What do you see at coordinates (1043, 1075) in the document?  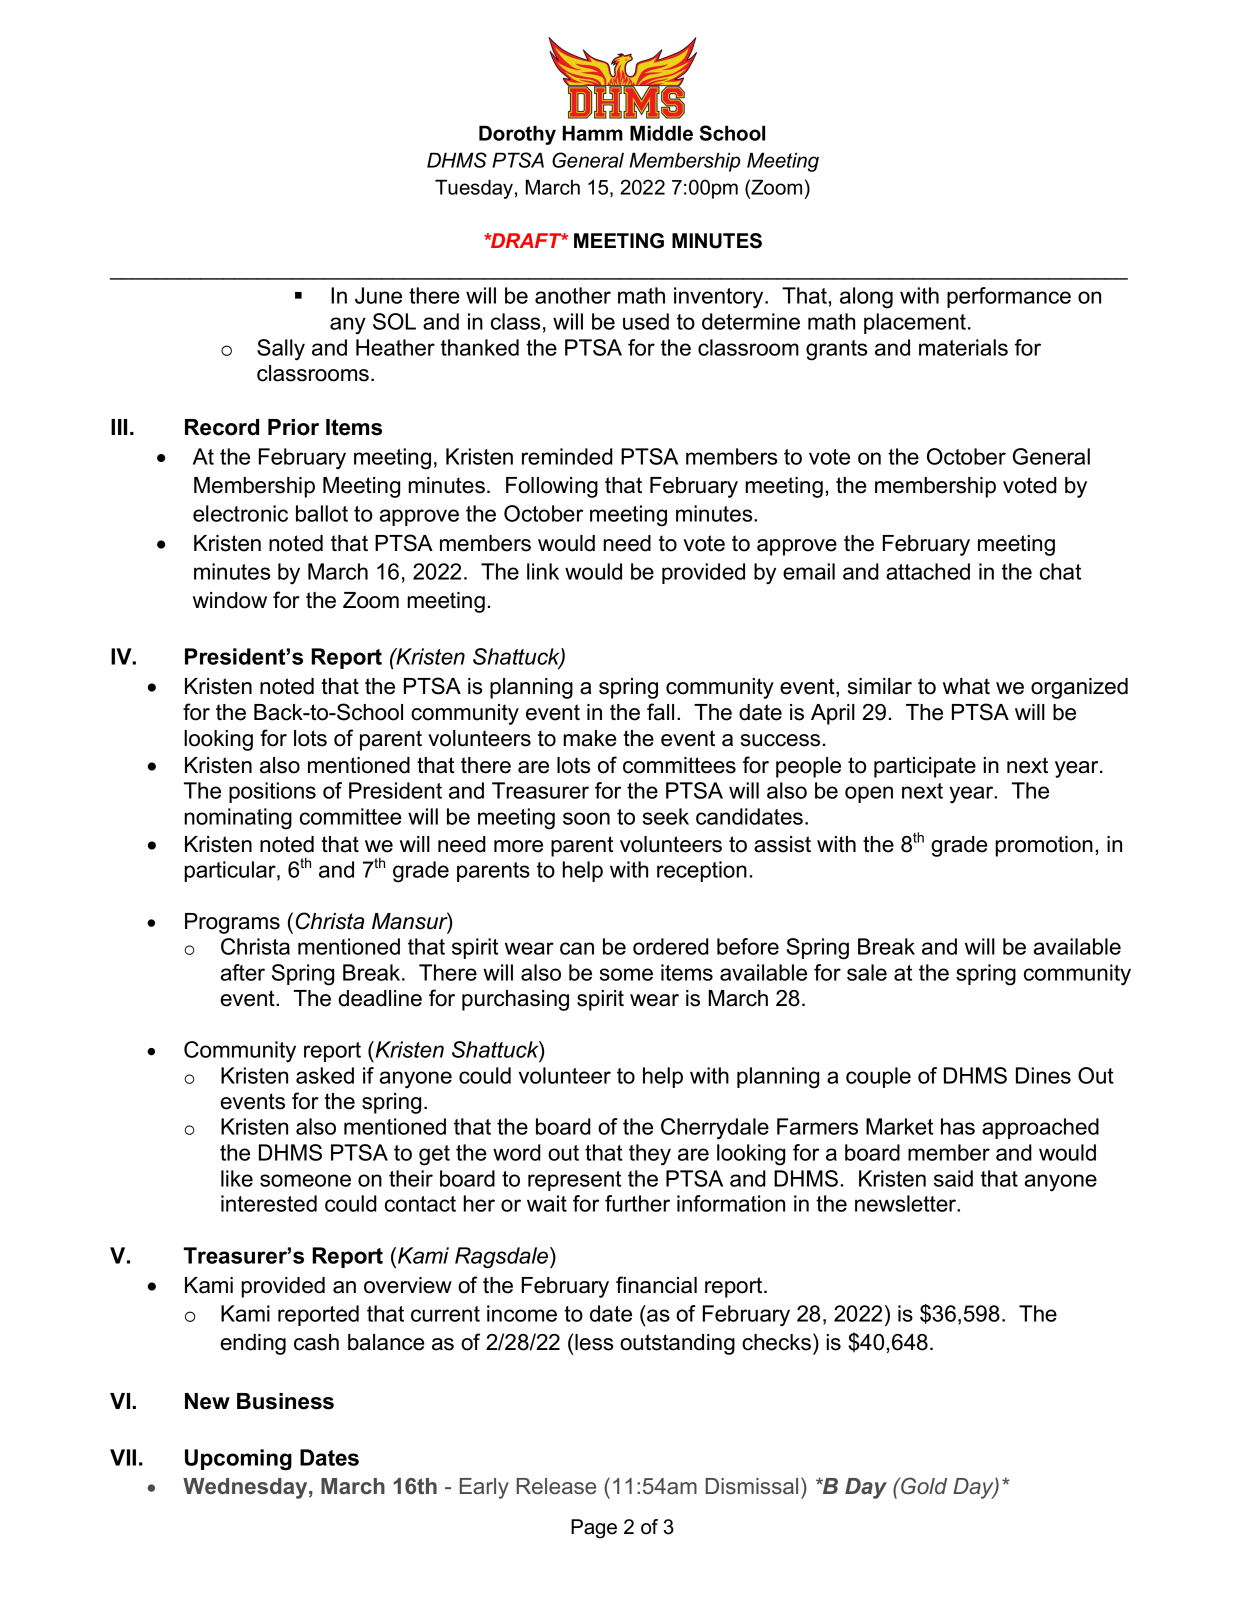 I see `Dines` at bounding box center [1043, 1075].
